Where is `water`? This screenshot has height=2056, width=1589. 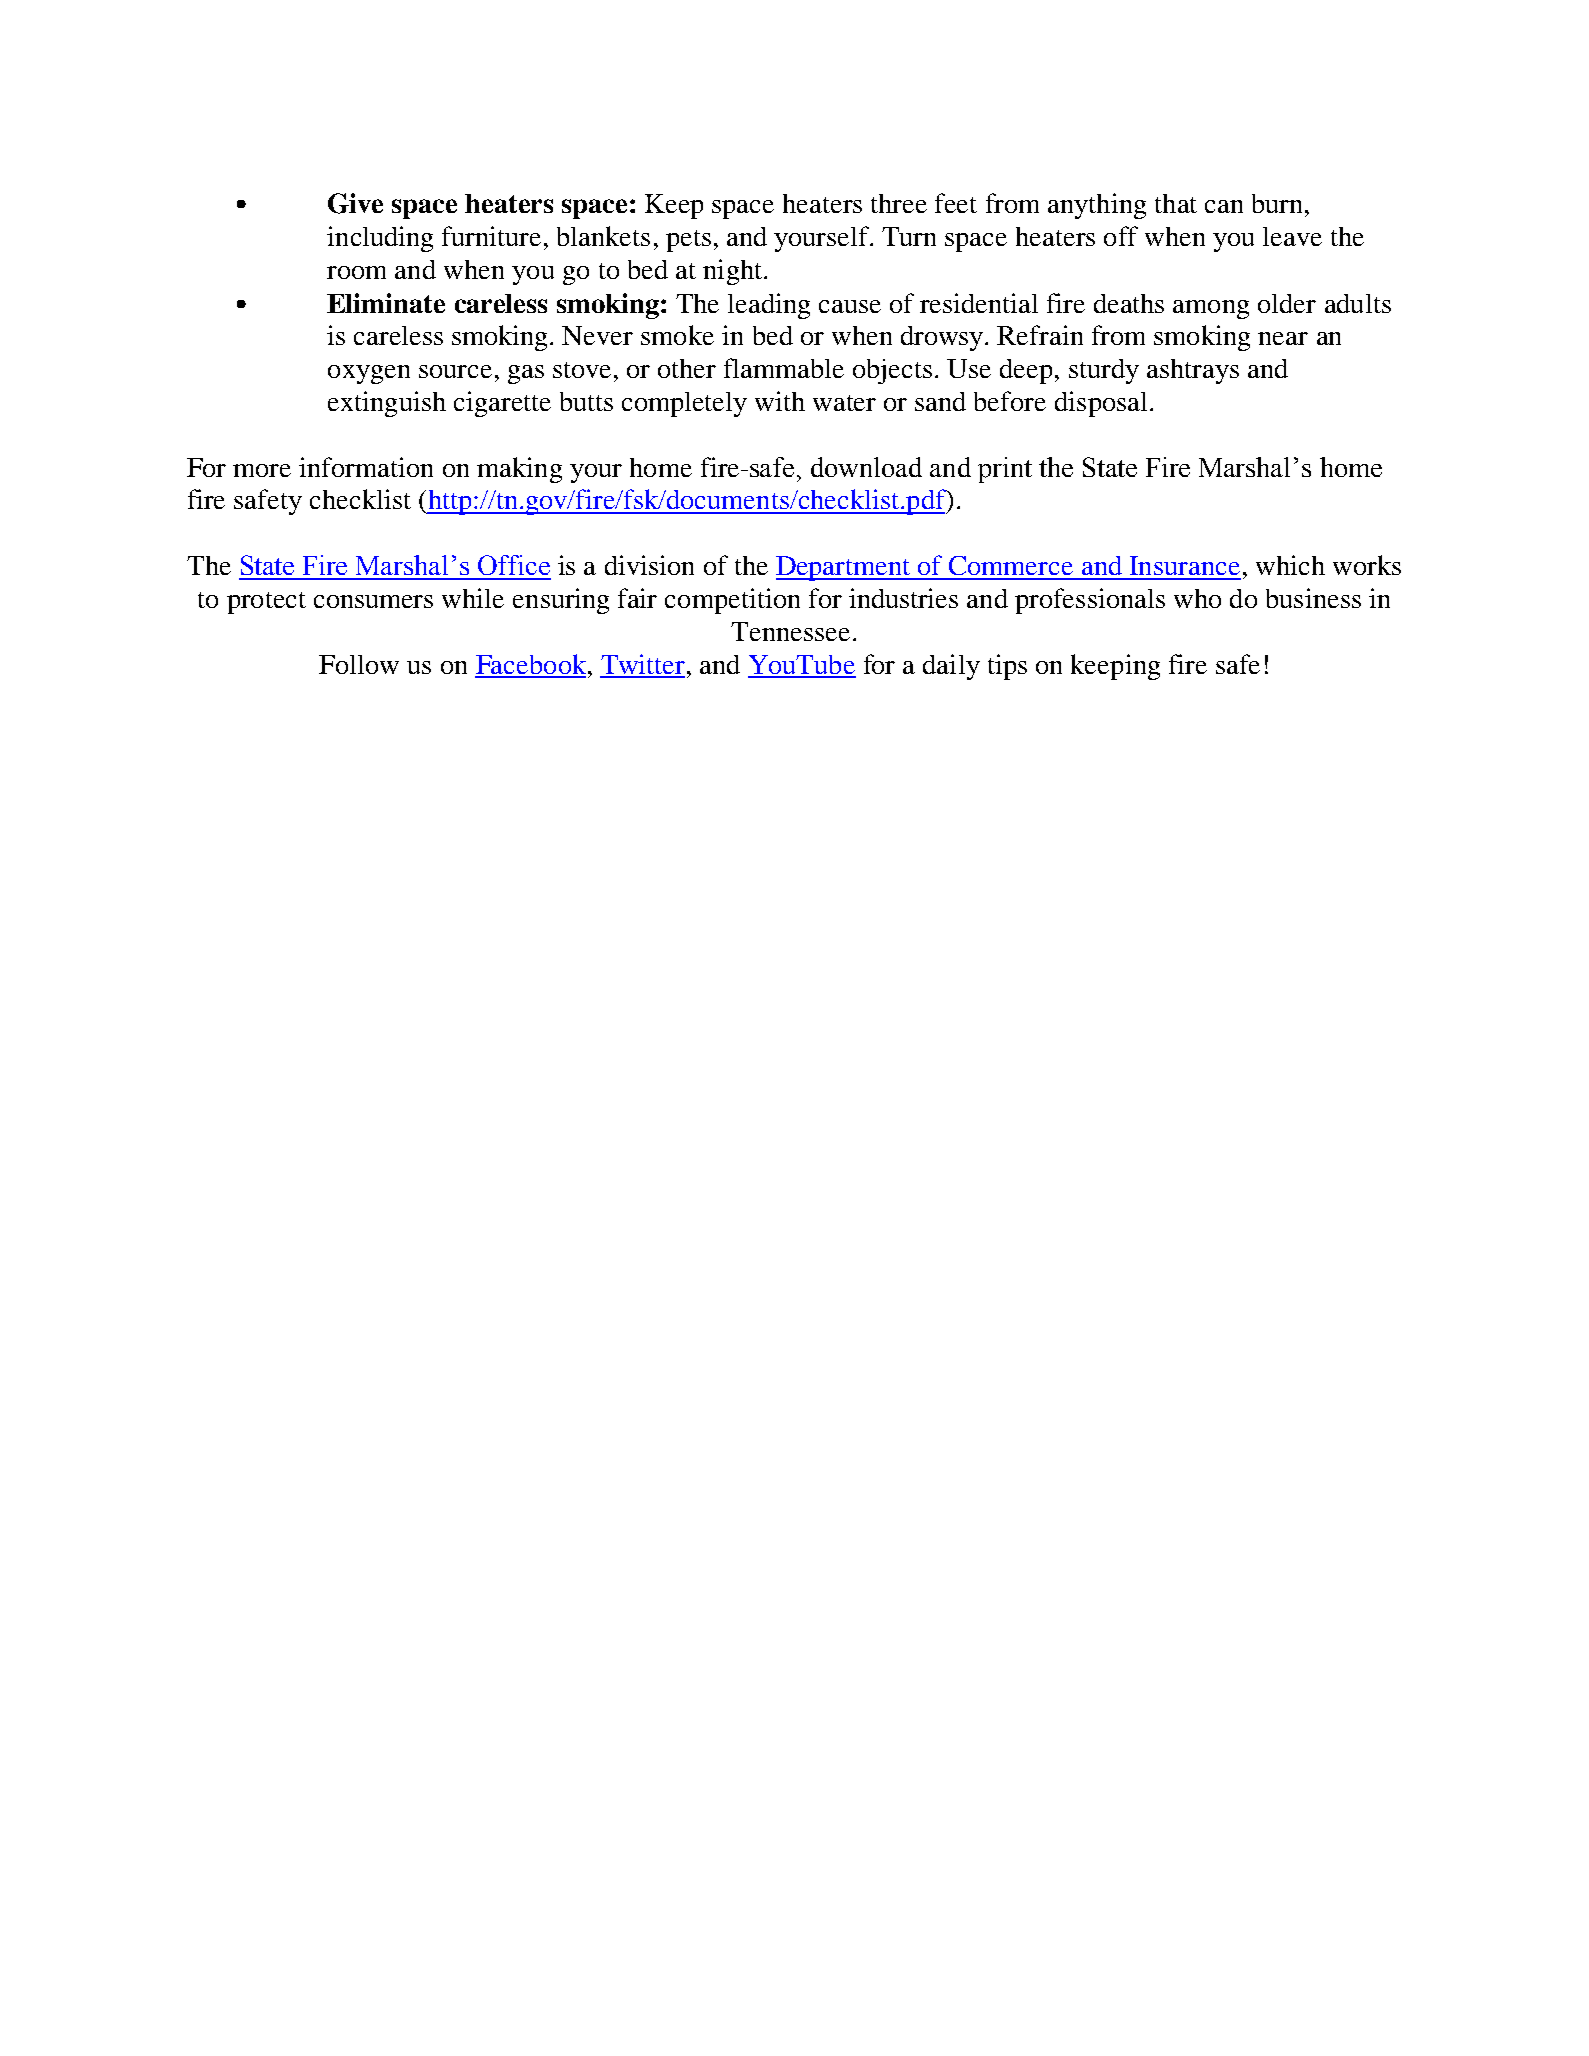 water is located at coordinates (844, 403).
